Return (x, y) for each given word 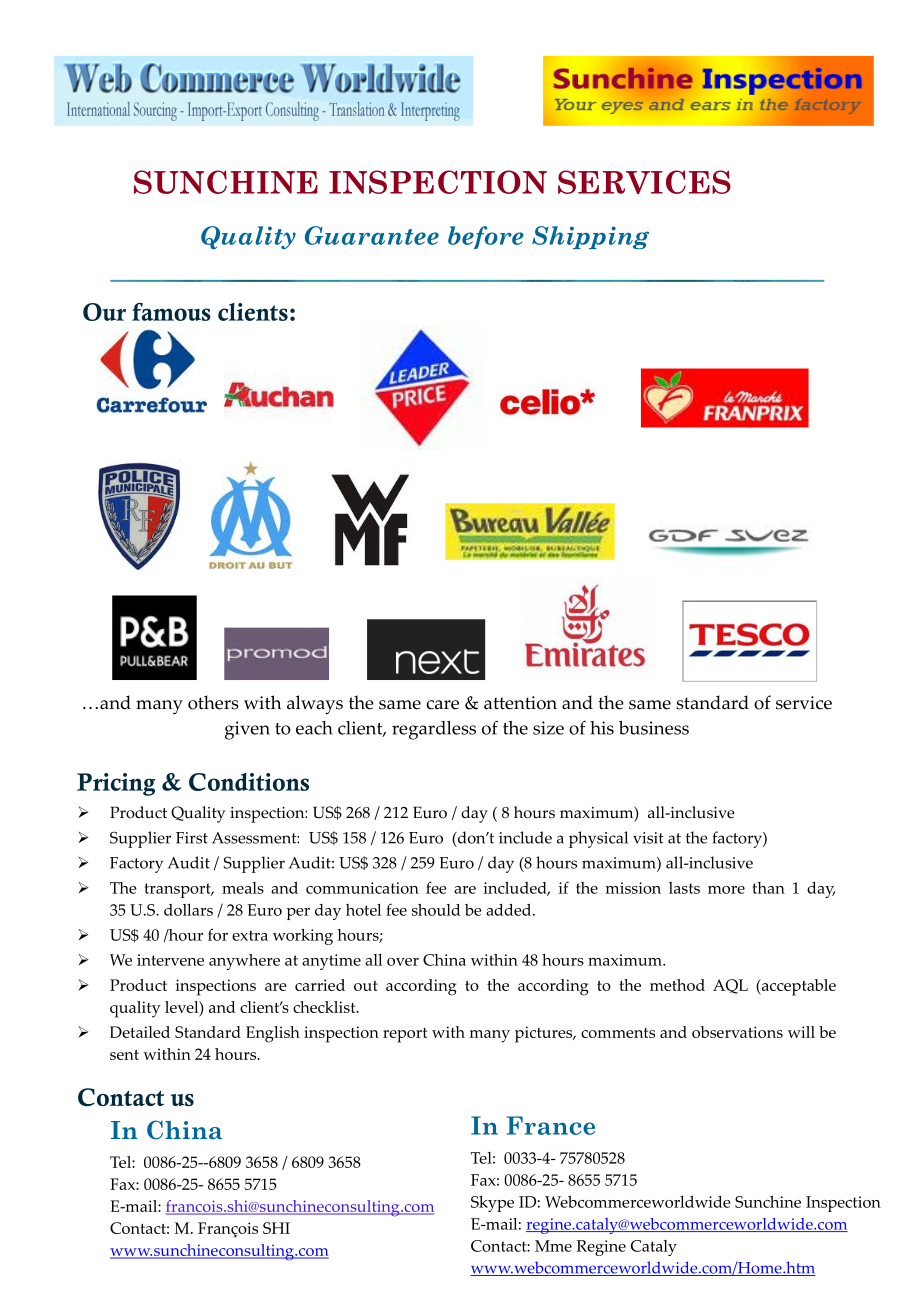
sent (124, 1055)
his (602, 728)
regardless (434, 730)
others (213, 702)
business (654, 728)
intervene (170, 960)
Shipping (590, 237)
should (436, 910)
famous (171, 312)
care (442, 705)
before (486, 237)
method (677, 985)
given (247, 730)
